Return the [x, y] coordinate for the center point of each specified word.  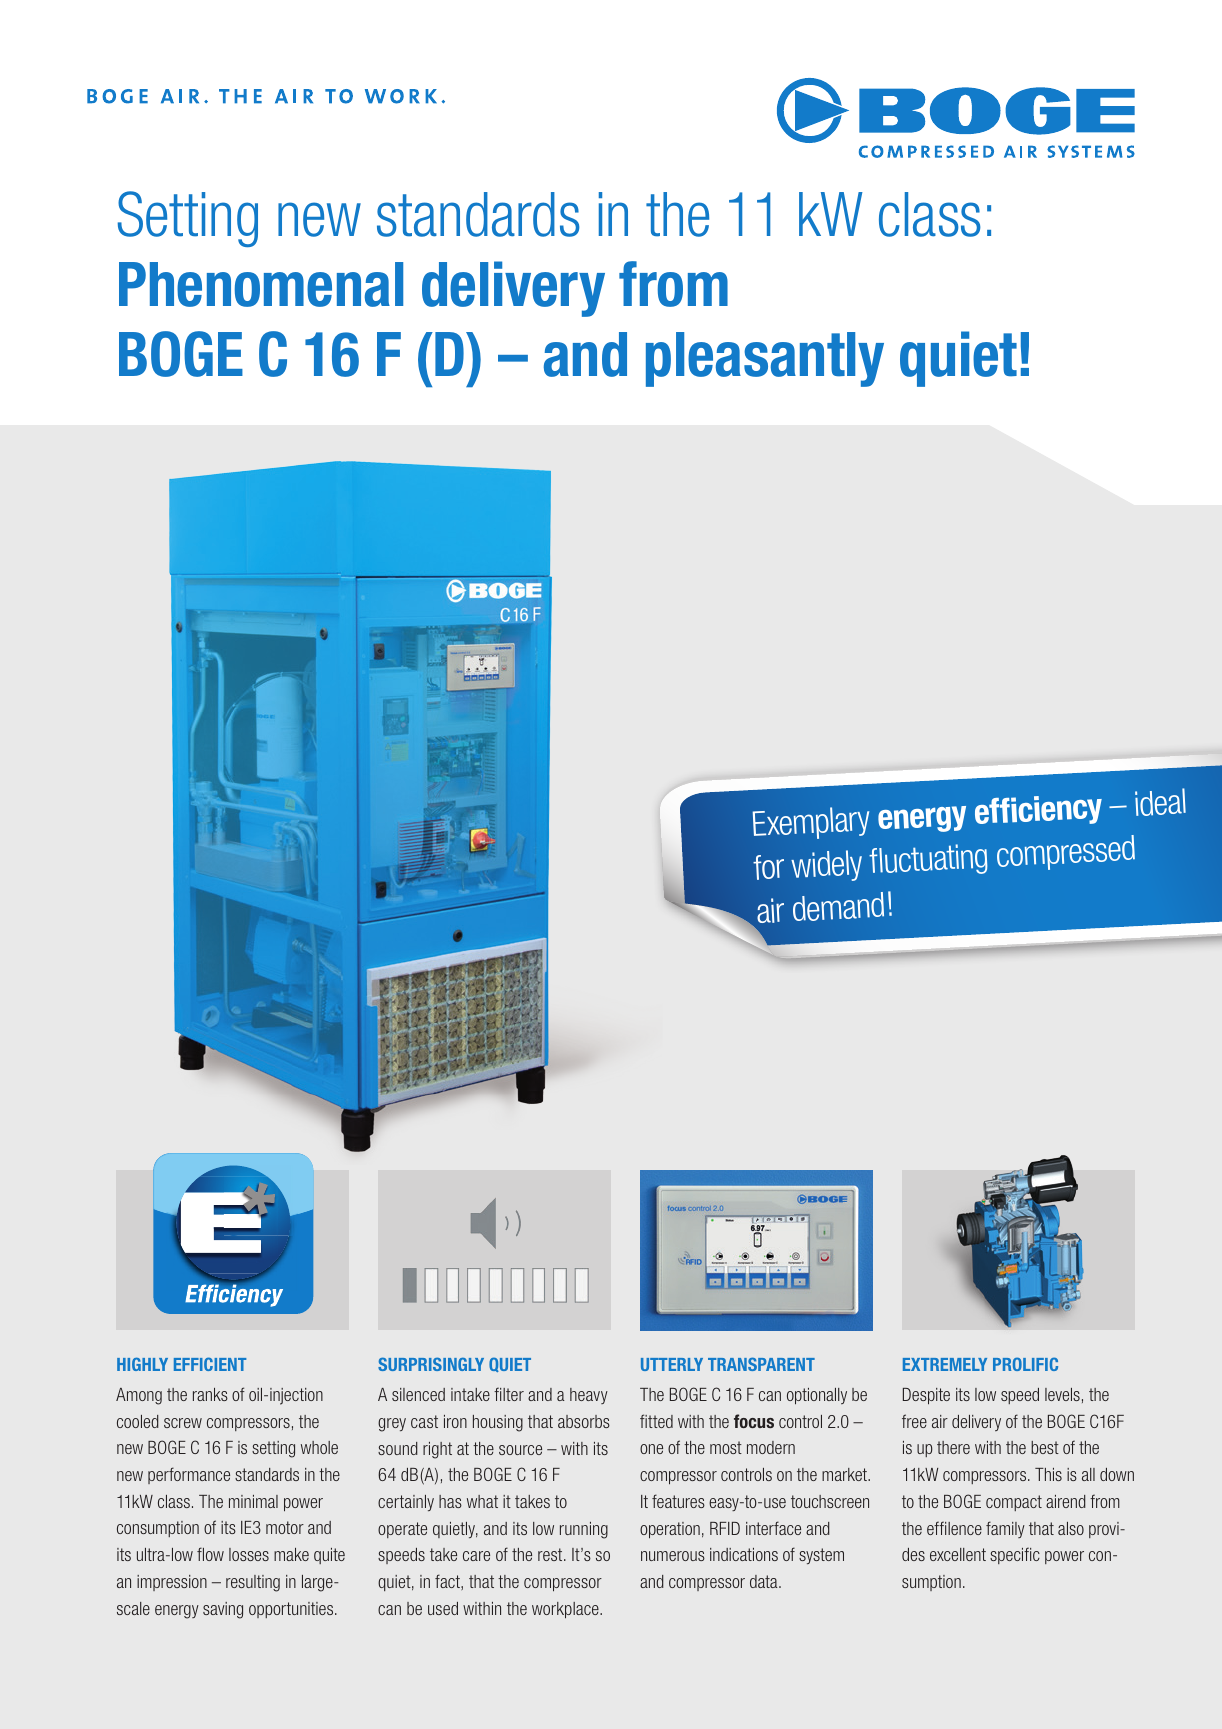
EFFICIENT [210, 1364]
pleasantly [765, 359]
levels [1062, 1394]
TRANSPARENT [761, 1364]
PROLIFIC [1025, 1364]
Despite [926, 1396]
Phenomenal [261, 284]
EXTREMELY [945, 1364]
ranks [210, 1394]
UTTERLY [672, 1364]
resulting [253, 1583]
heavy [589, 1396]
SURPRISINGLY [431, 1364]
